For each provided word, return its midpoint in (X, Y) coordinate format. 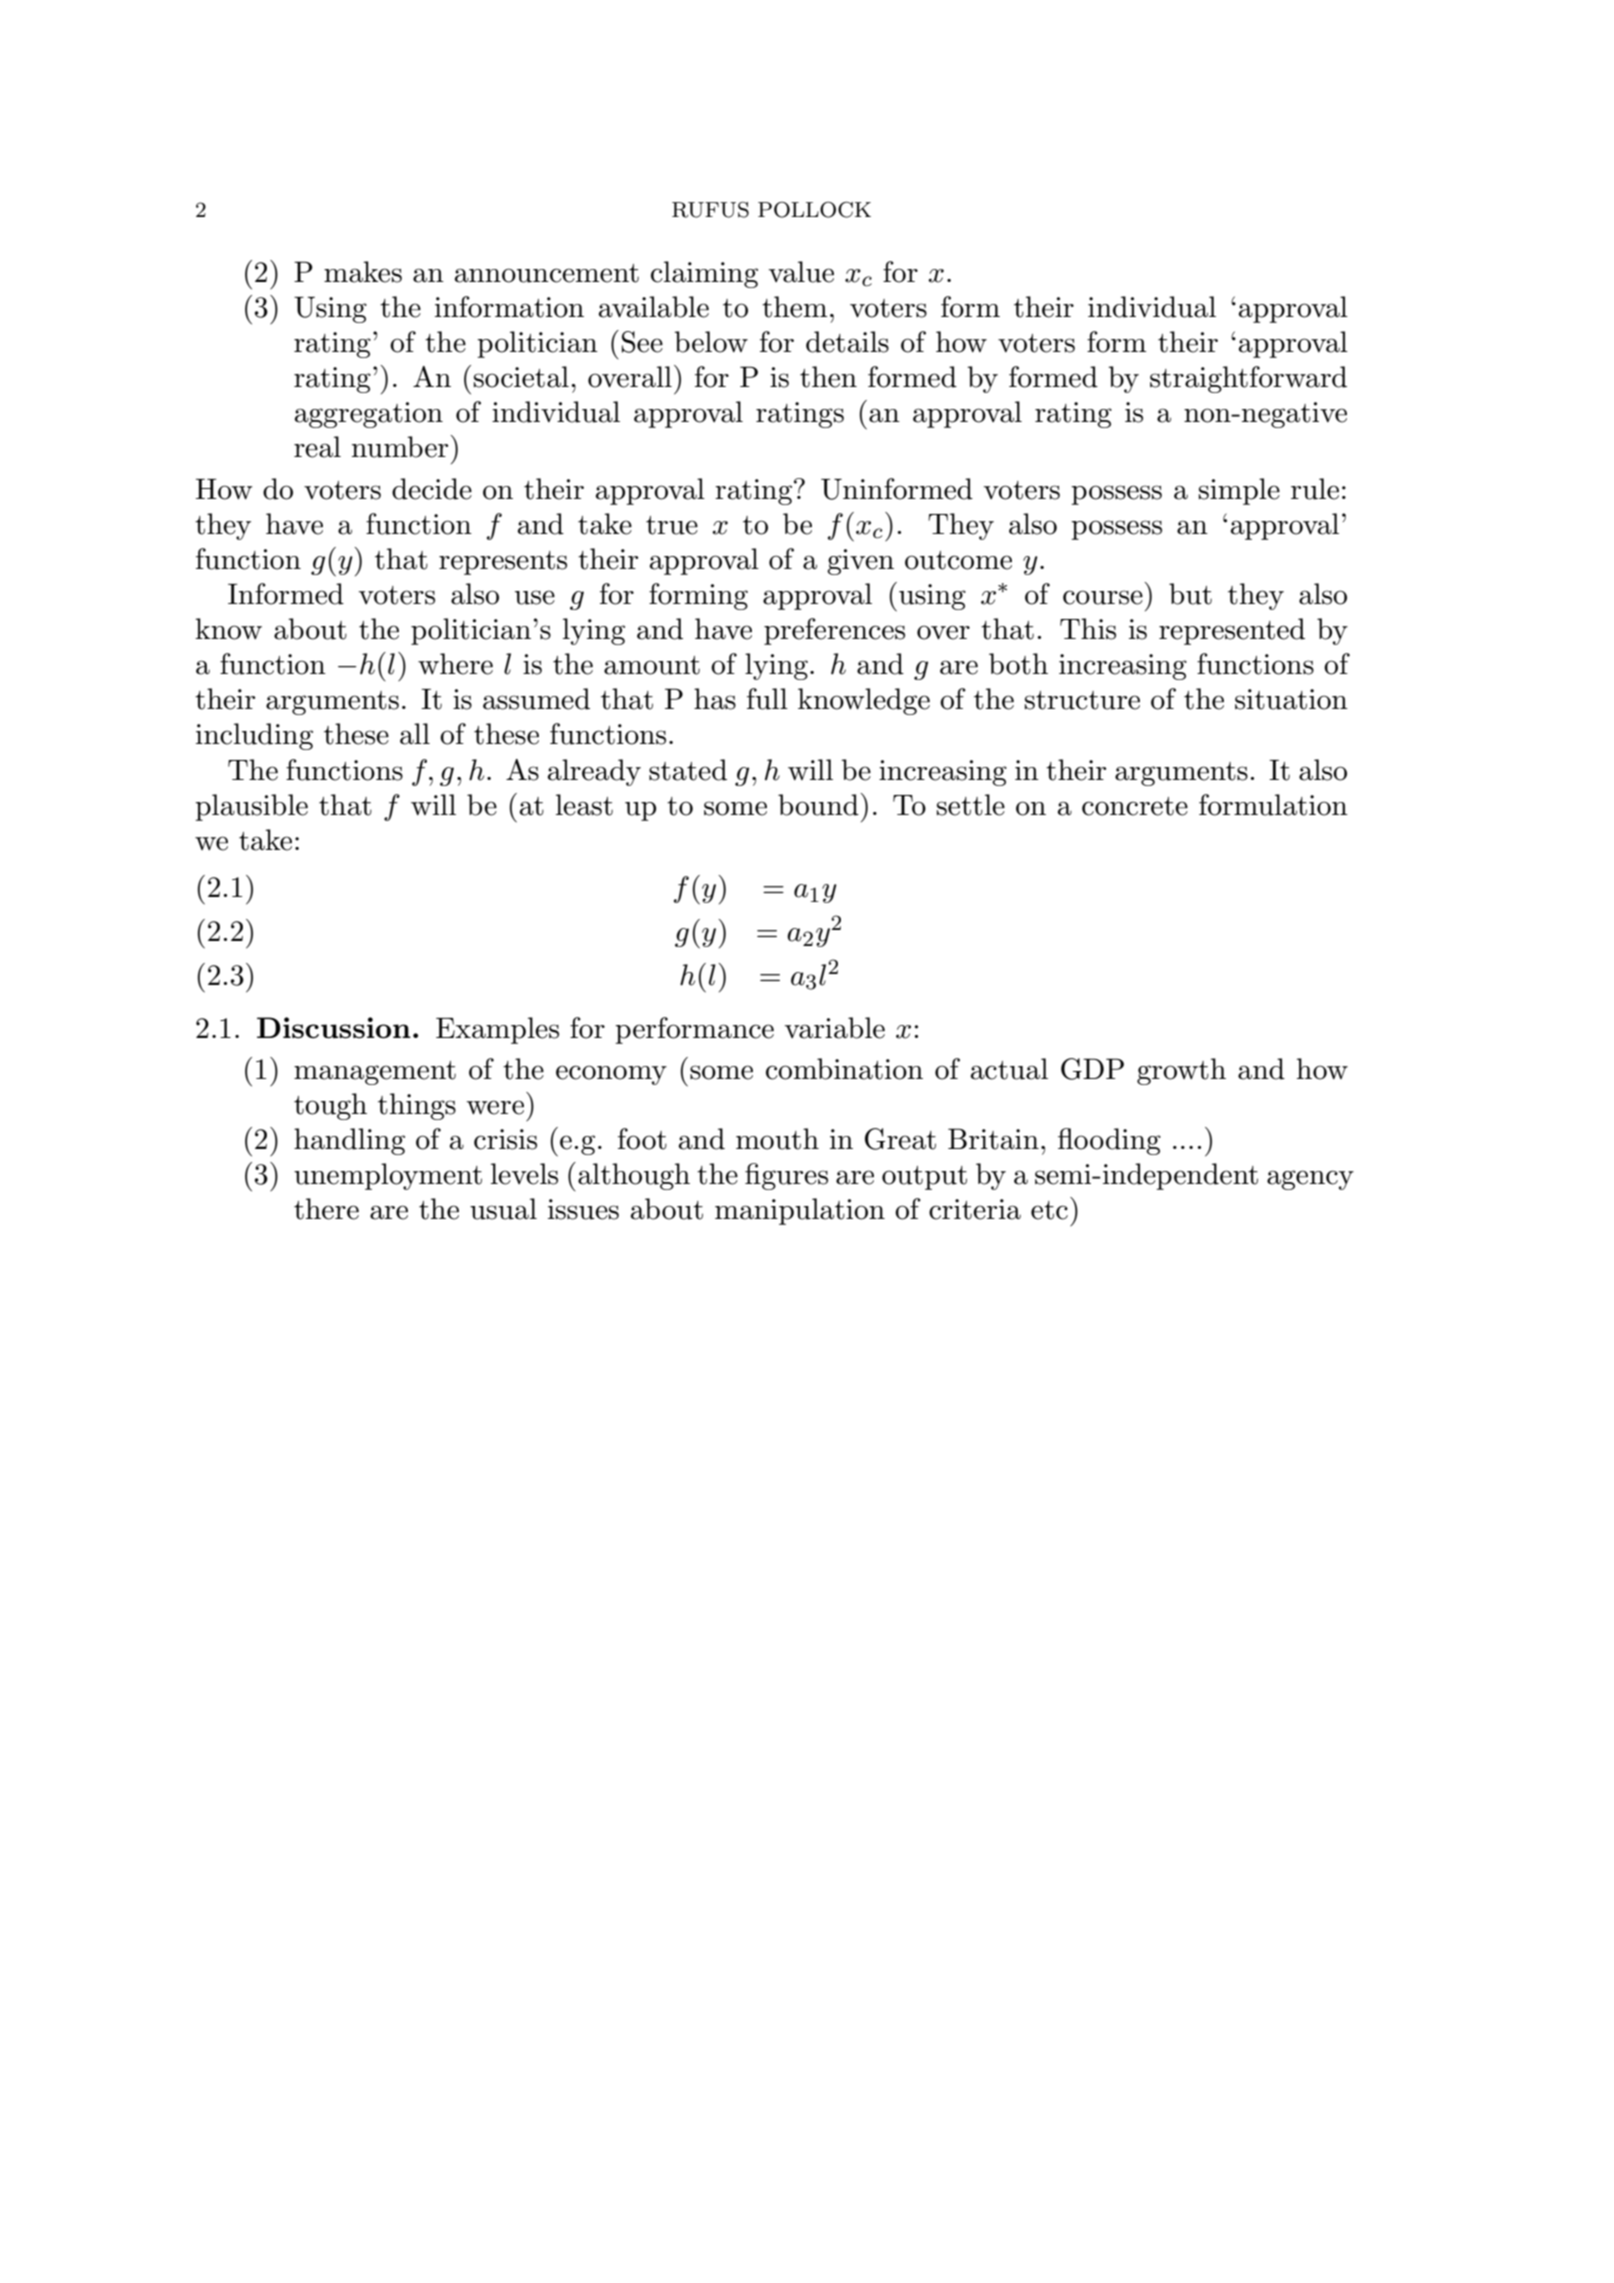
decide (432, 489)
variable (835, 1028)
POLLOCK (814, 209)
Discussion (334, 1028)
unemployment (388, 1176)
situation (1291, 699)
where (455, 664)
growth (1181, 1071)
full (767, 699)
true (672, 525)
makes (363, 272)
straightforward (1248, 379)
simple (1239, 491)
